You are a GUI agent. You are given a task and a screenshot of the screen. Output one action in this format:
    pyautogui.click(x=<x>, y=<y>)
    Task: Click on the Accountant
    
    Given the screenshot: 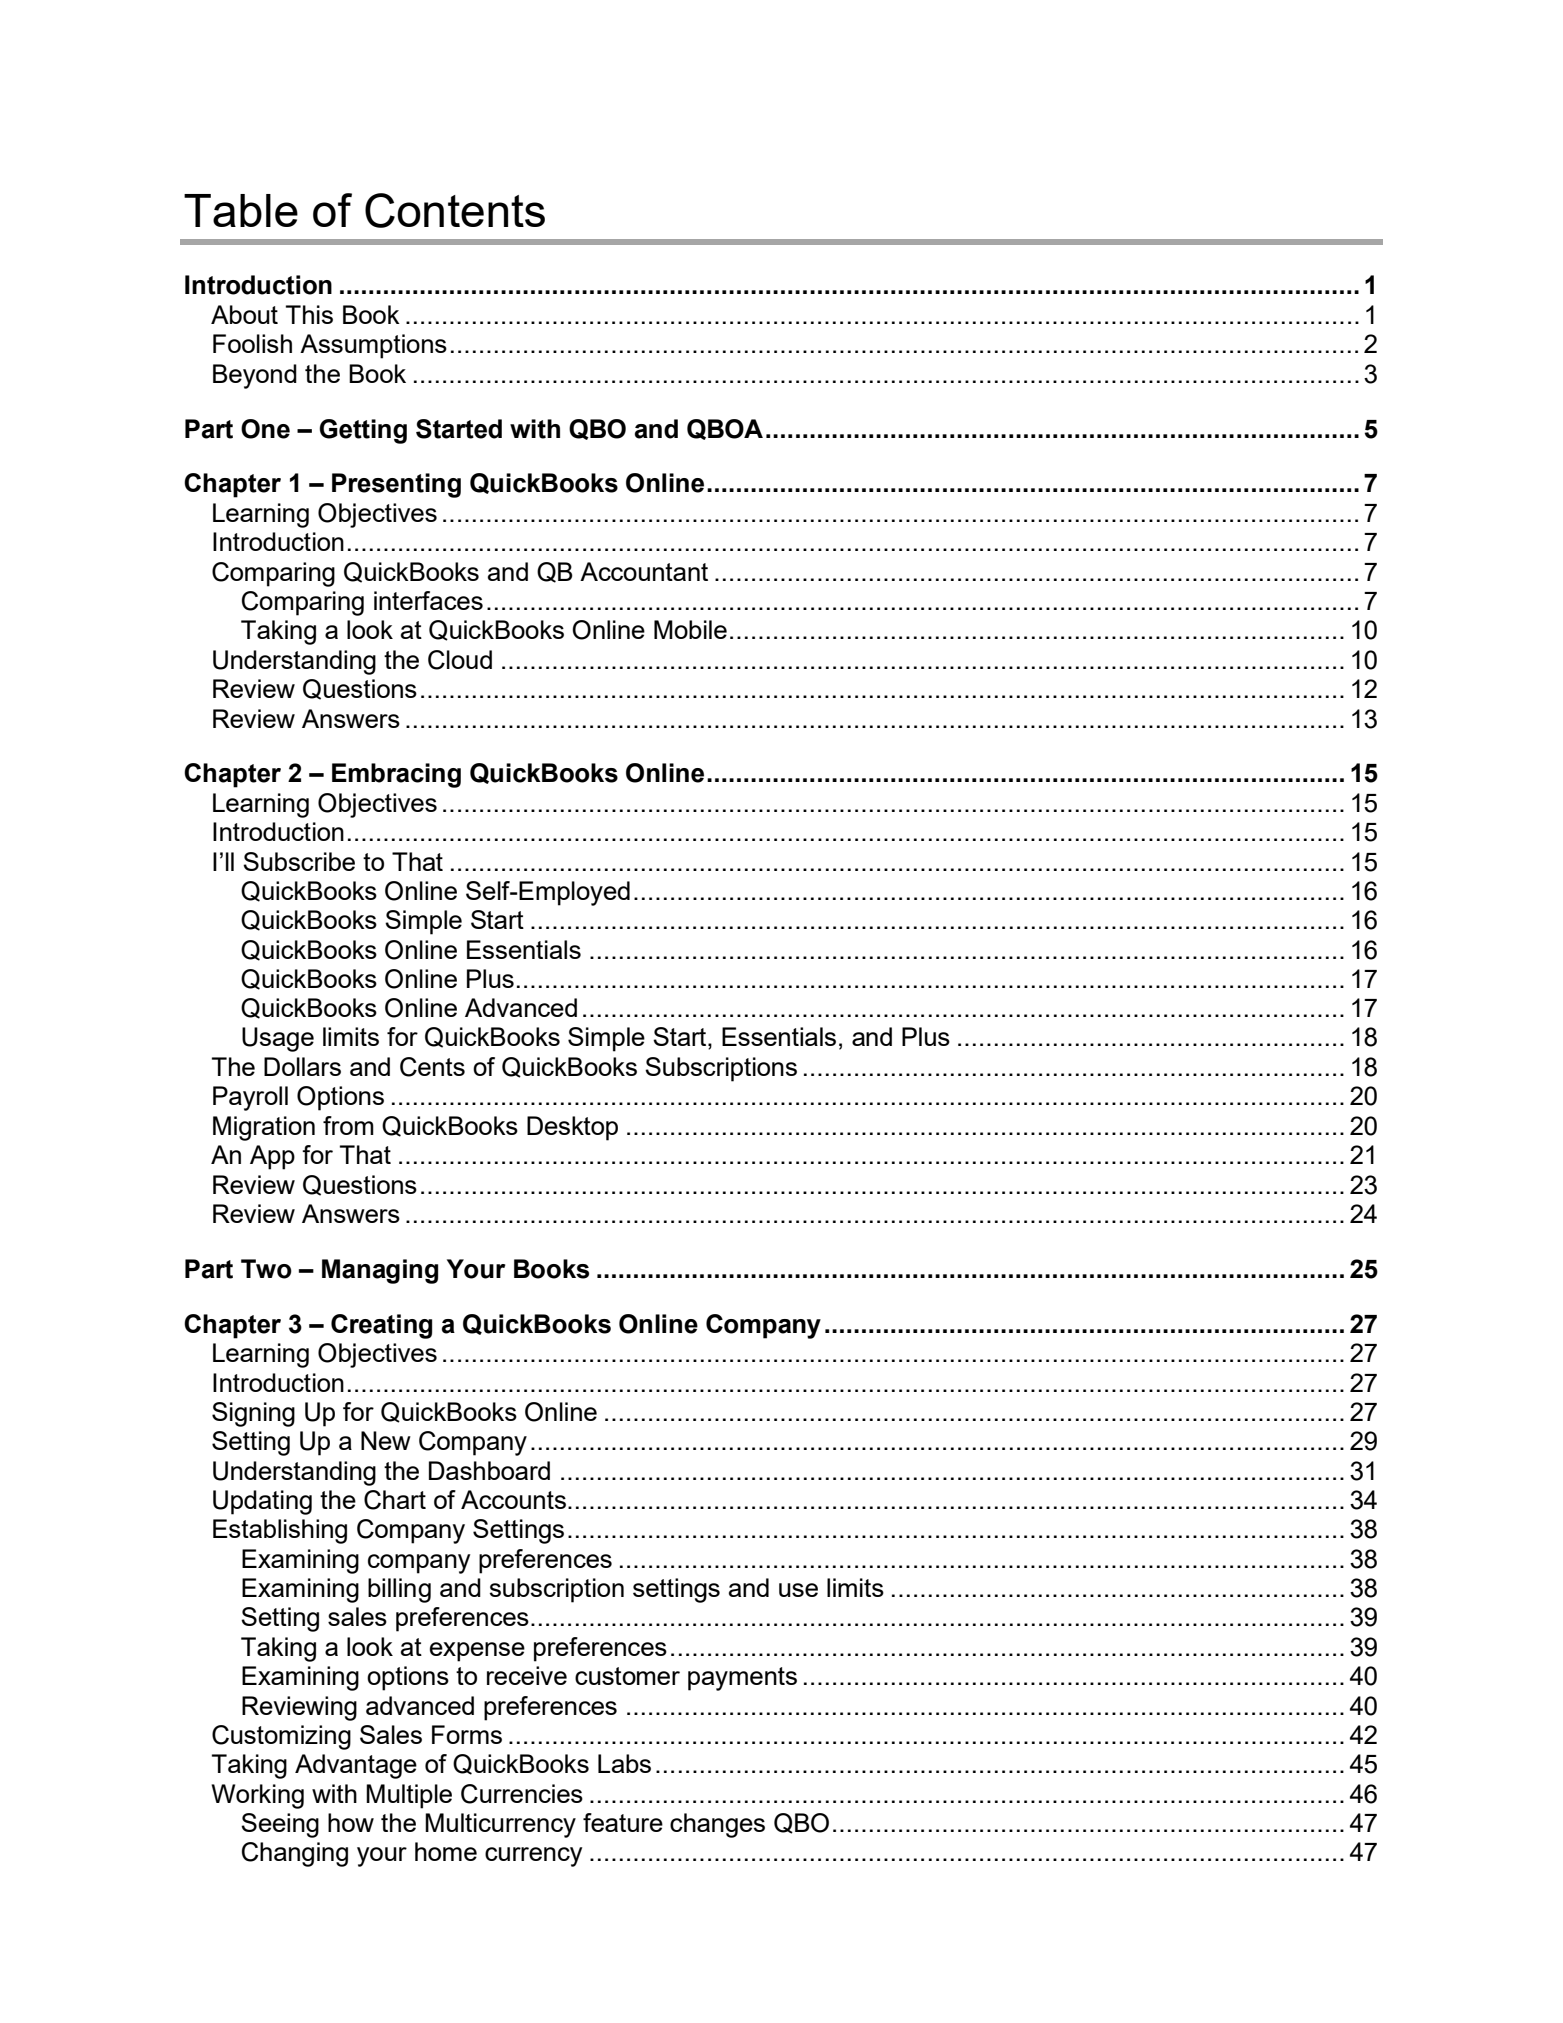 What is the action you would take?
    pyautogui.click(x=644, y=571)
